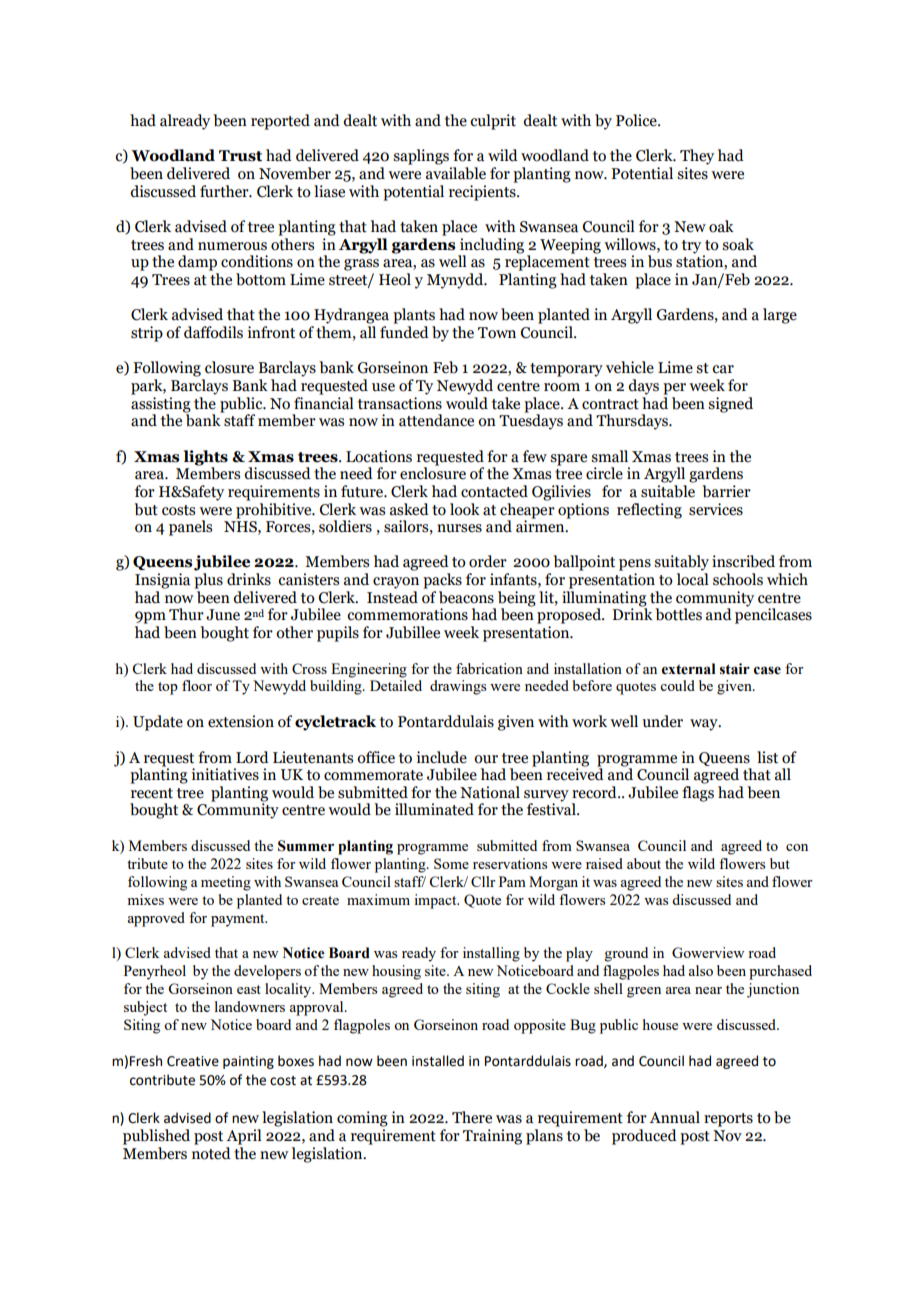 This image has height=1308, width=924. I want to click on panels, so click(190, 528).
